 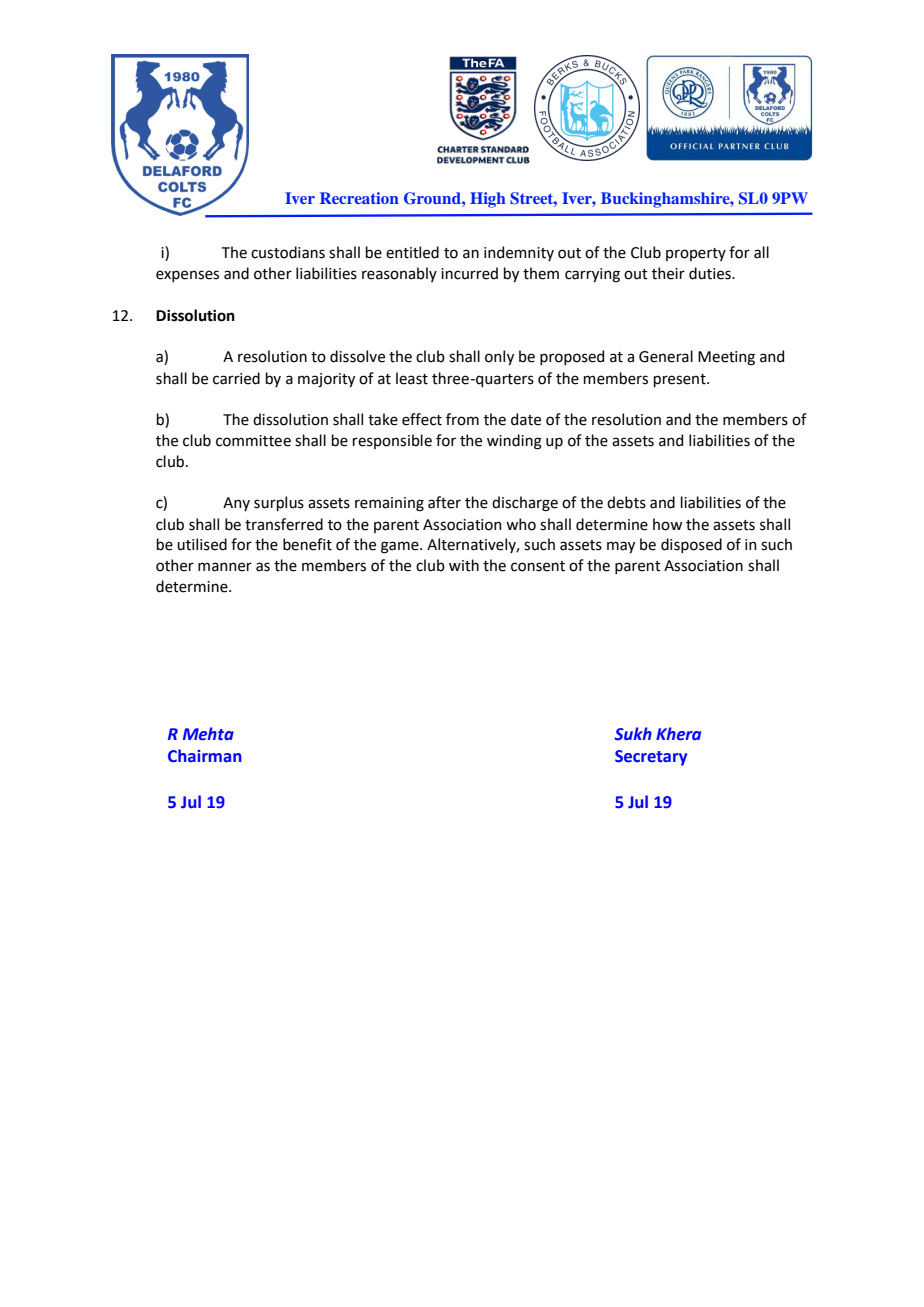 What do you see at coordinates (208, 734) in the screenshot?
I see `Mehta` at bounding box center [208, 734].
